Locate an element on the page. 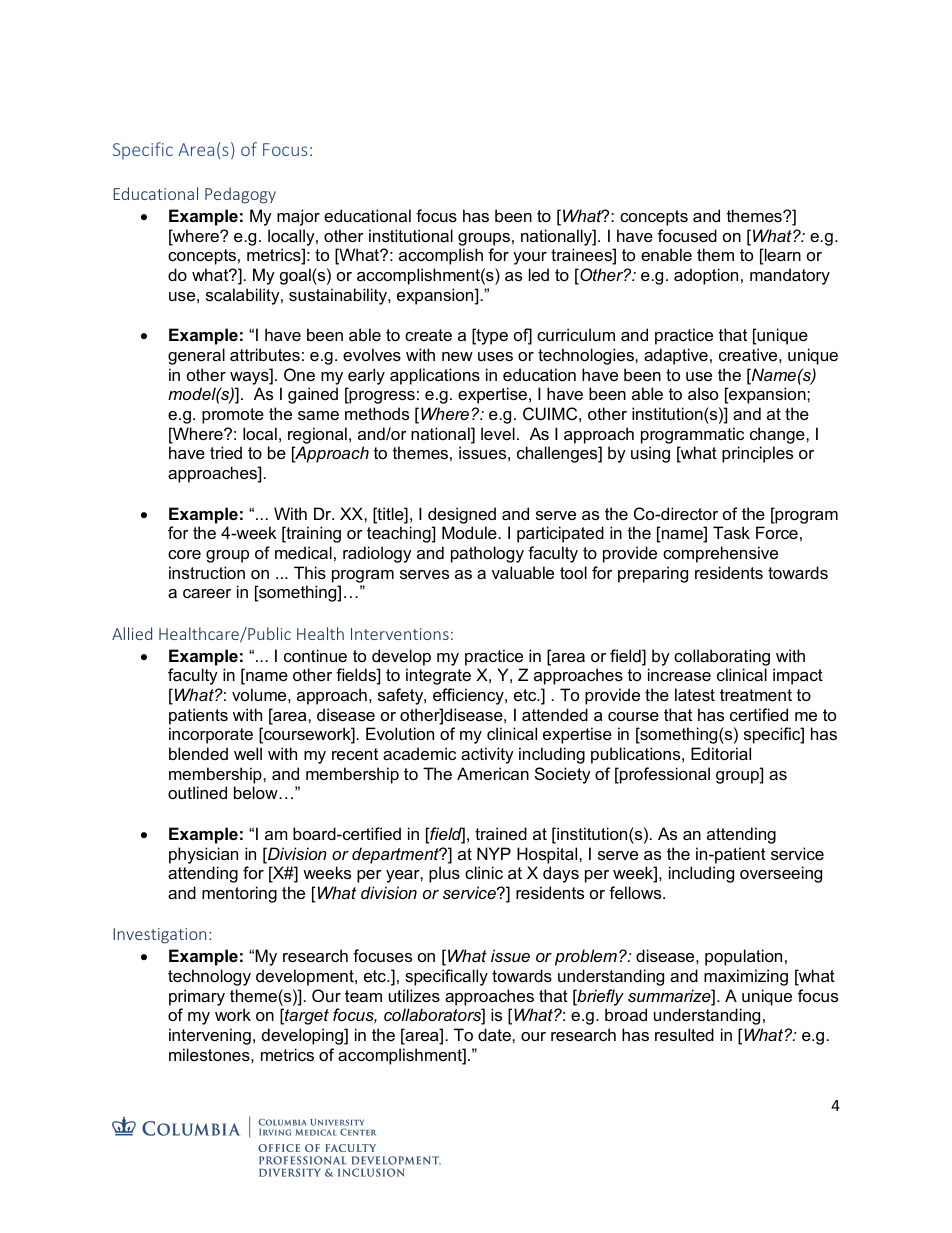 The height and width of the document is (1233, 952). activity is located at coordinates (487, 755).
